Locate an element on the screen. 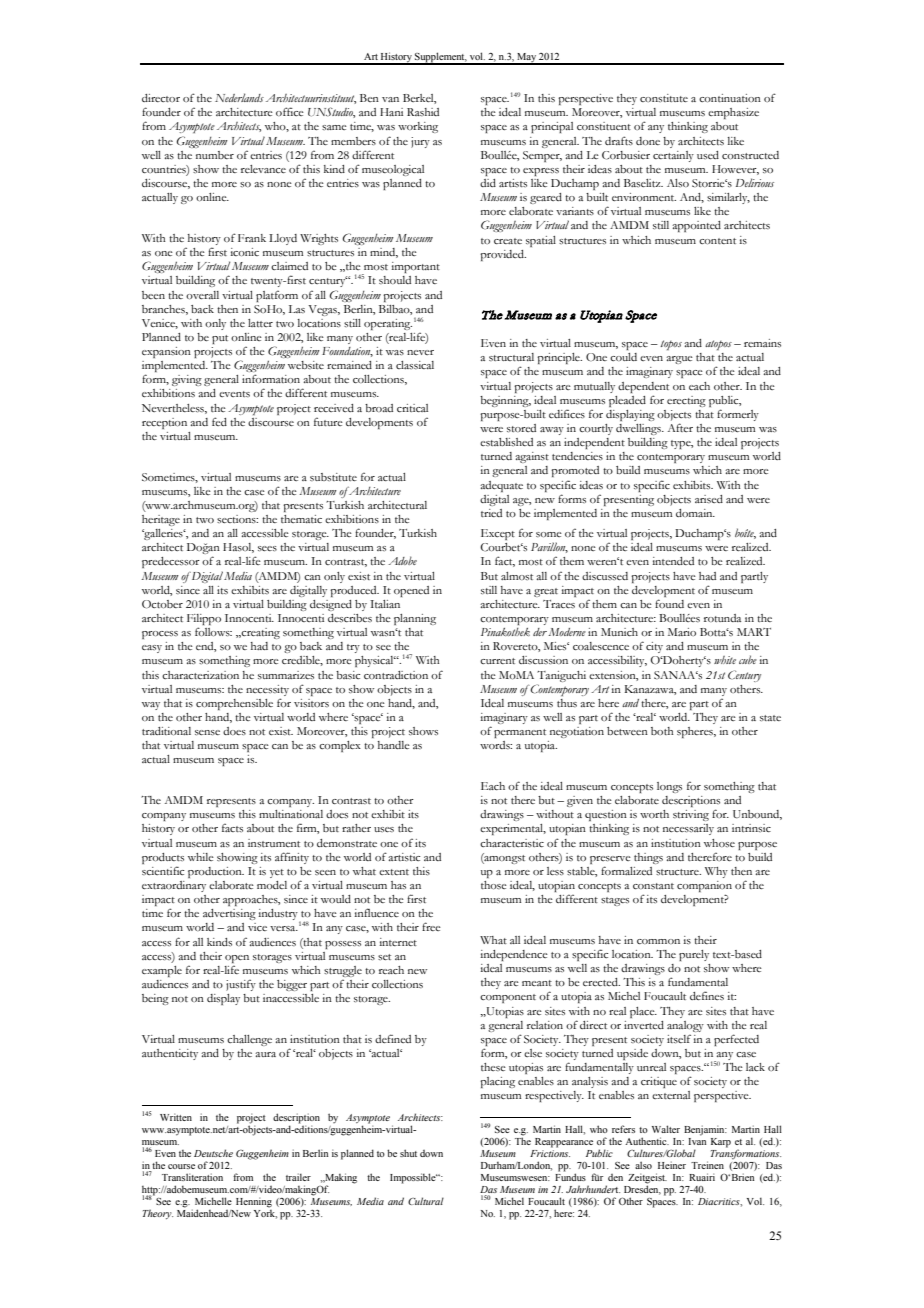 This screenshot has height=1308, width=924. while is located at coordinates (201, 857).
